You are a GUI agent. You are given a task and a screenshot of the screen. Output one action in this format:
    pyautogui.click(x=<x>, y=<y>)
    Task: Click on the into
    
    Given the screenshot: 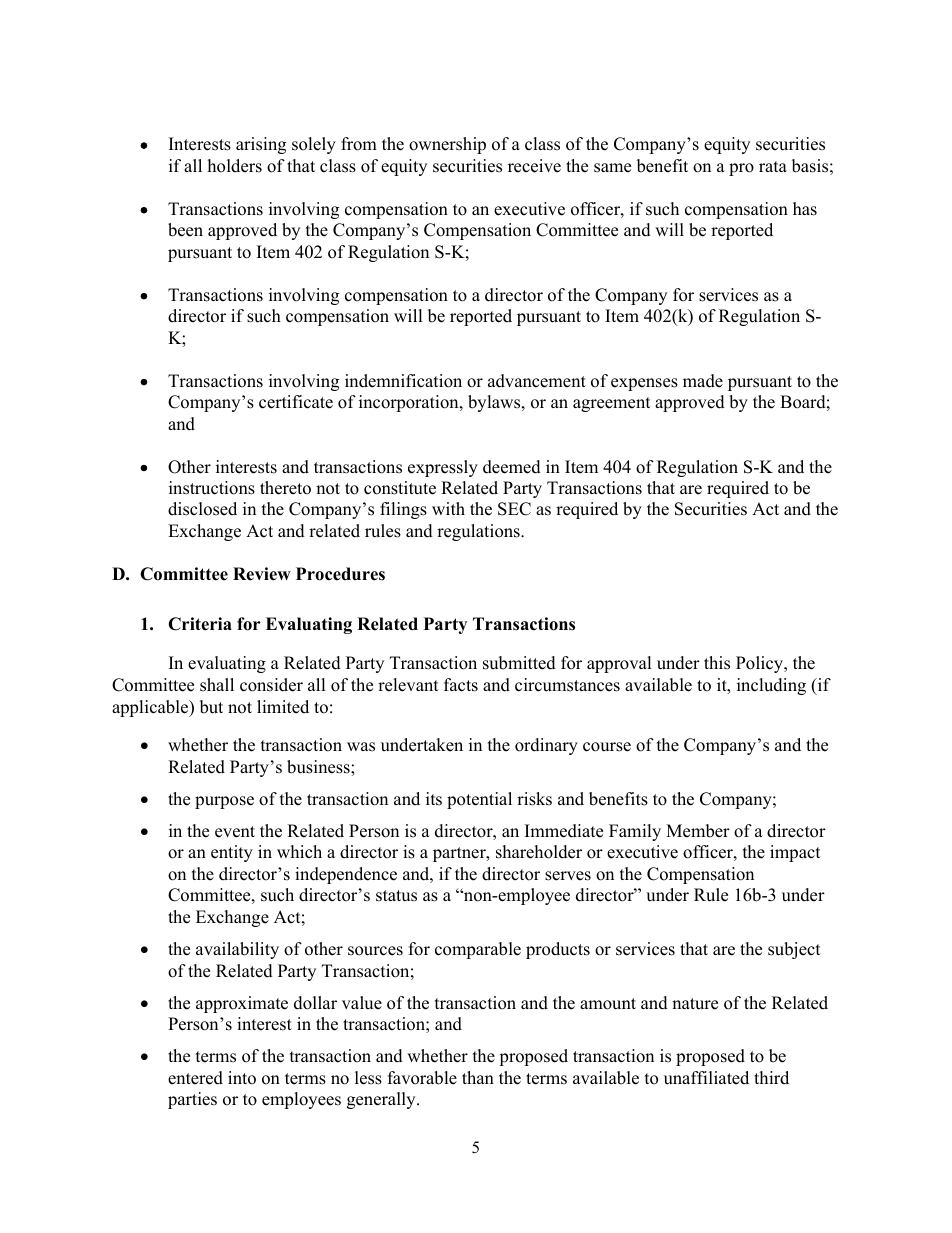 What is the action you would take?
    pyautogui.click(x=242, y=1078)
